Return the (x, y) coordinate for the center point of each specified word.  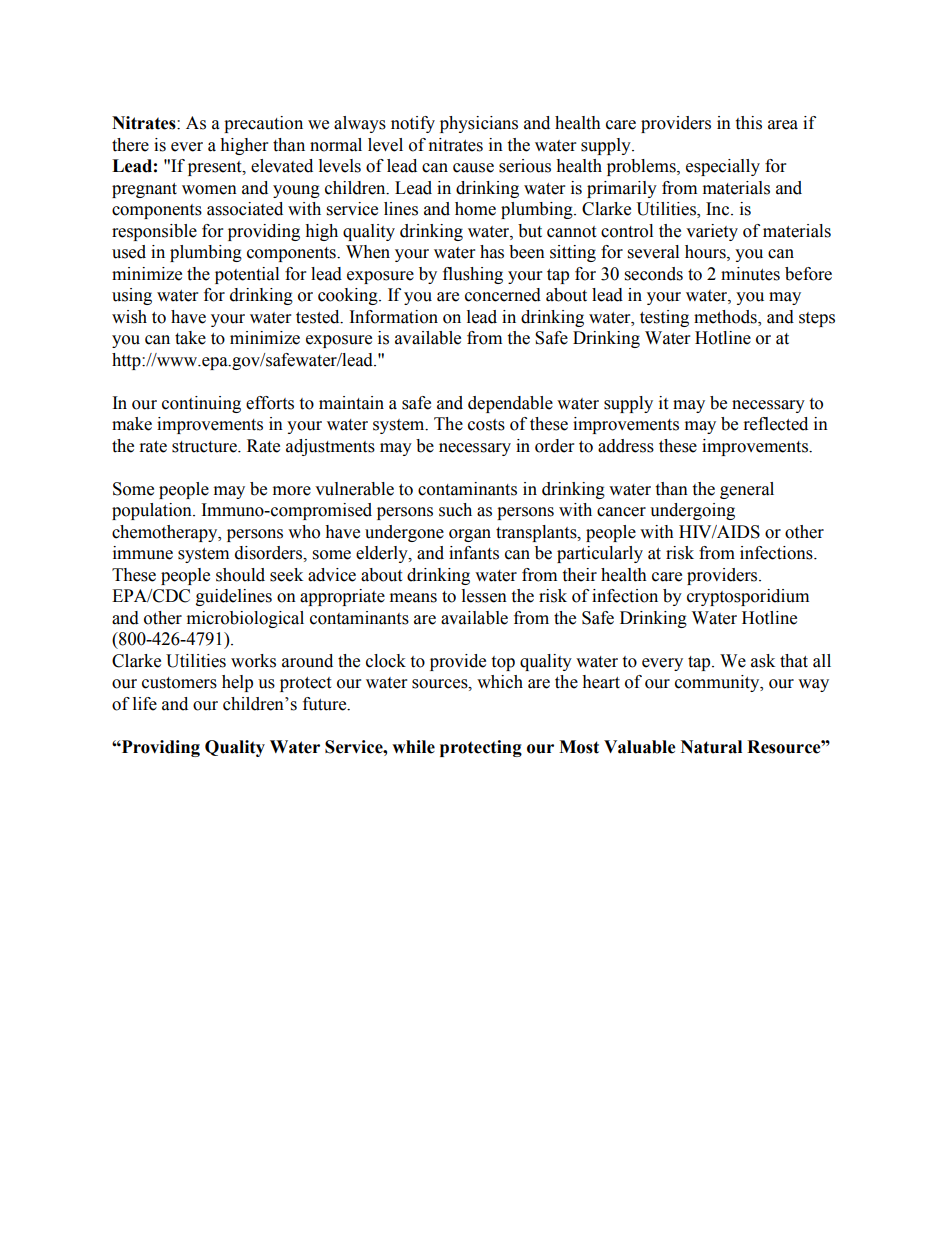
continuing (201, 404)
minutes (750, 274)
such (455, 510)
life (145, 704)
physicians (479, 124)
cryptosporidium (748, 597)
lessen (484, 596)
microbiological (245, 619)
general (747, 490)
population (153, 511)
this (748, 123)
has (492, 252)
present (216, 168)
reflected (776, 424)
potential (247, 275)
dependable (510, 404)
